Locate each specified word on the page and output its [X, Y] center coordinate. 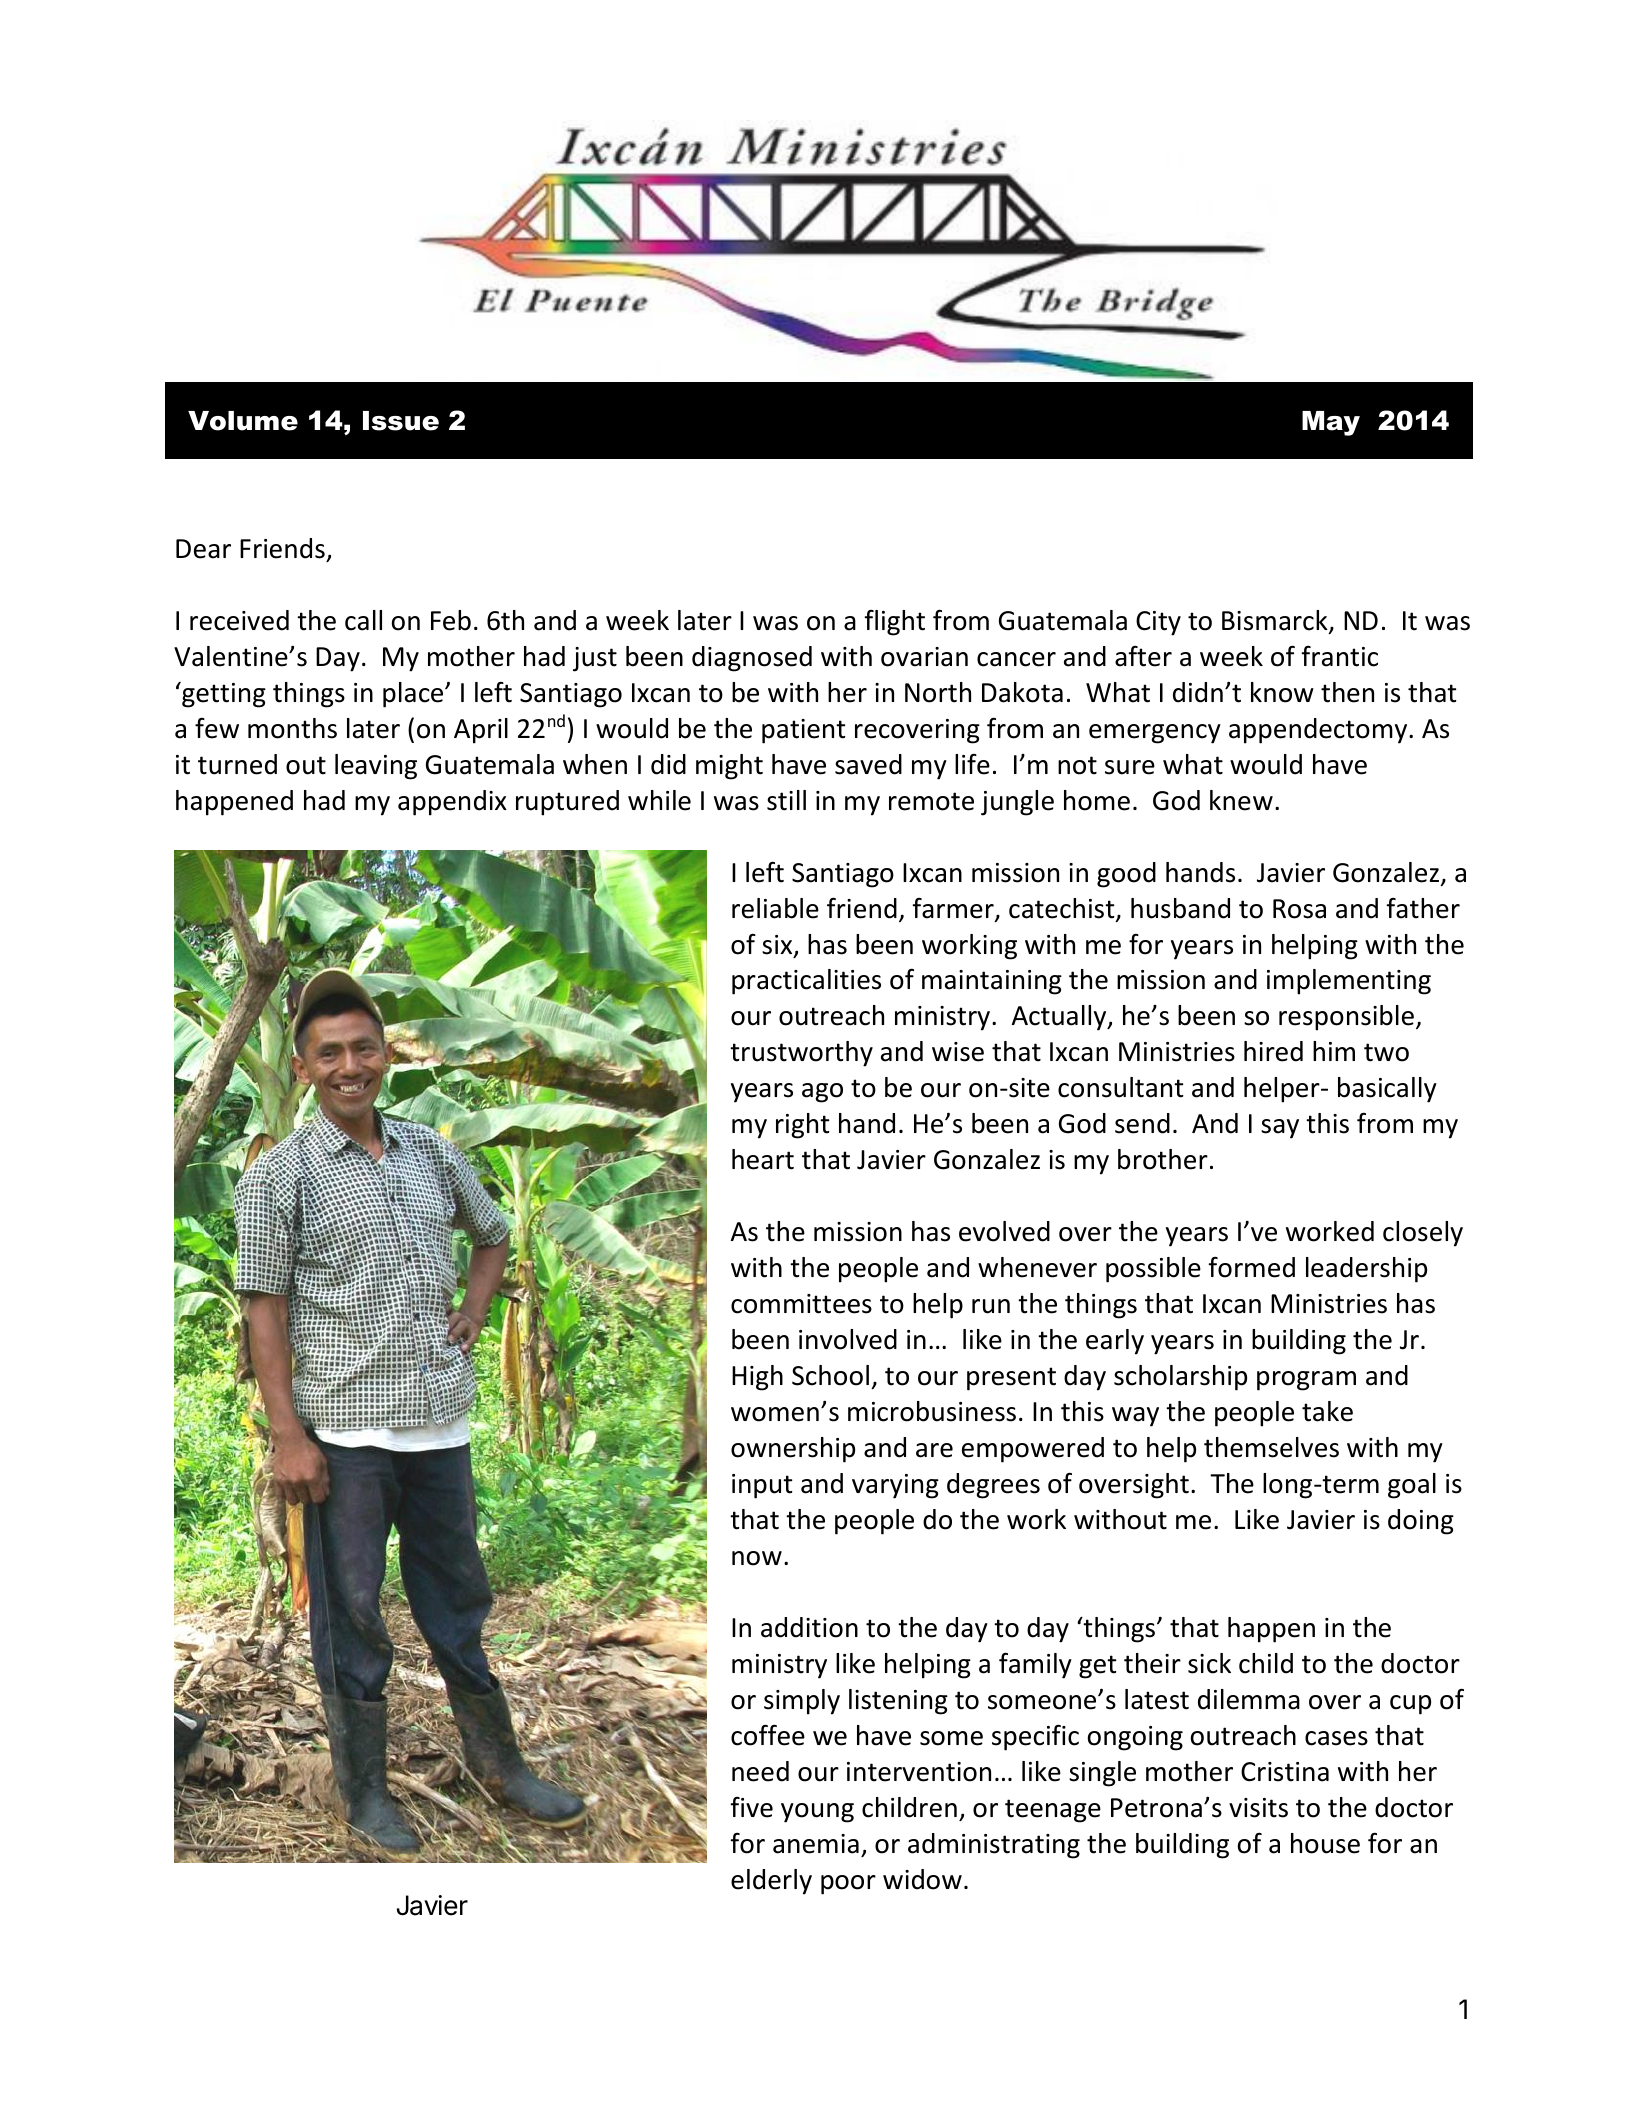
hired [1273, 1051]
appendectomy [1319, 731]
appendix [452, 803]
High [757, 1378]
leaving [376, 767]
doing [1421, 1522]
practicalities [806, 982]
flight [894, 623]
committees [801, 1304]
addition [809, 1627]
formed [1251, 1267]
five [751, 1807]
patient [804, 731]
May [1331, 423]
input [762, 1486]
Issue [401, 421]
